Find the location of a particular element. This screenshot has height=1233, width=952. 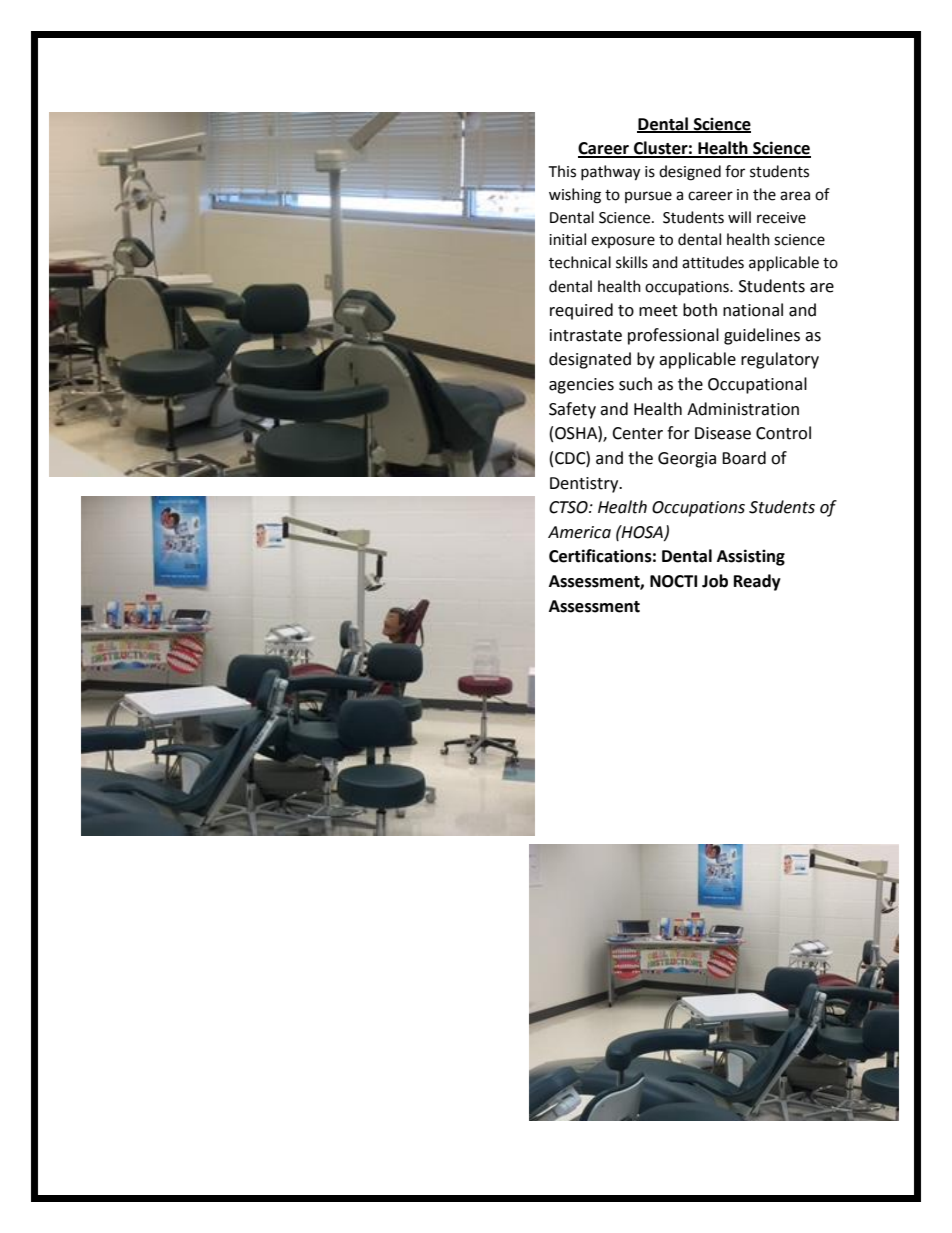

such is located at coordinates (635, 384).
